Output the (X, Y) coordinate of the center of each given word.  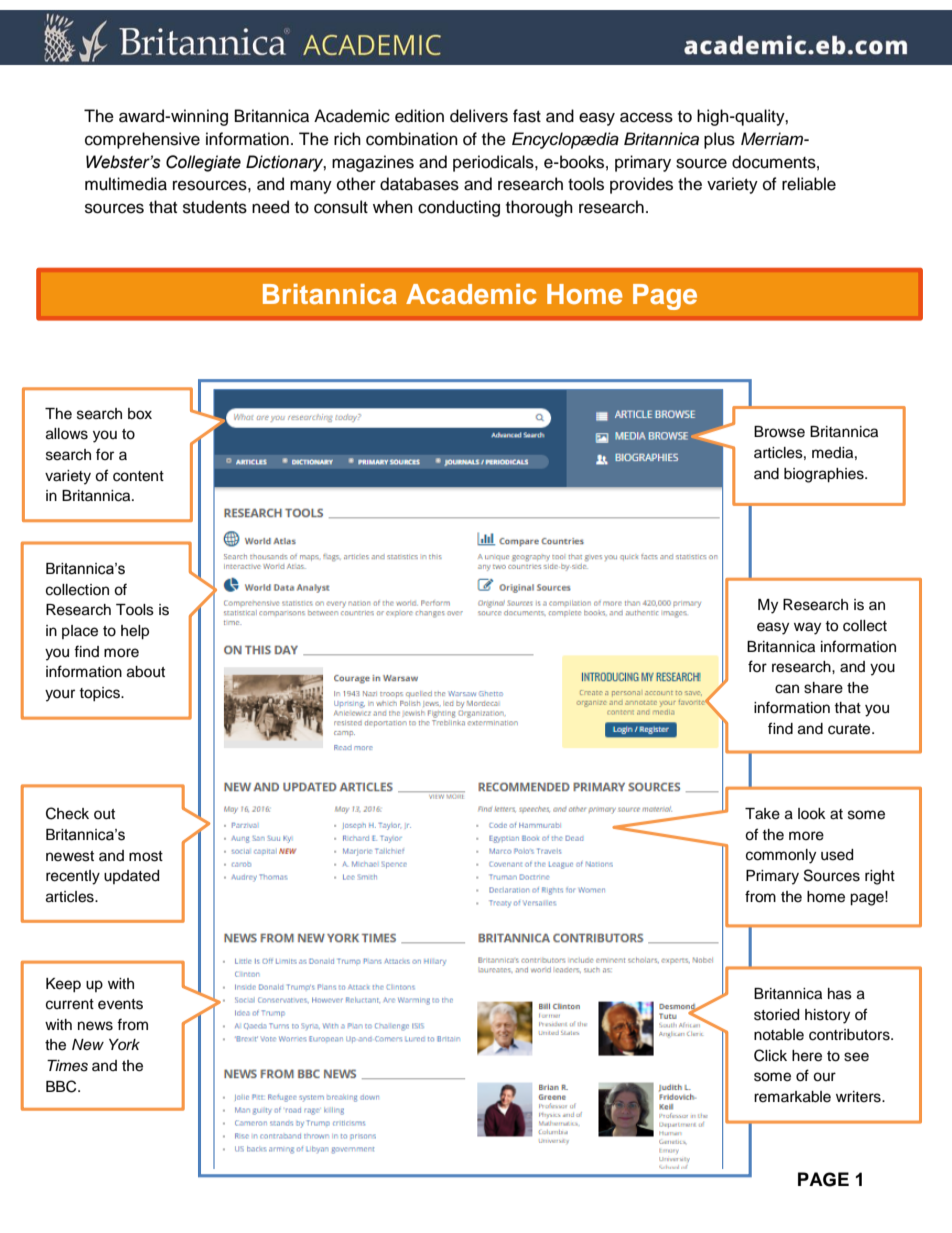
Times (67, 1066)
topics (100, 694)
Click (770, 1055)
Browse (779, 432)
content (138, 476)
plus (719, 140)
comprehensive (142, 140)
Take (762, 814)
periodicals (494, 163)
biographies (825, 475)
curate (850, 729)
